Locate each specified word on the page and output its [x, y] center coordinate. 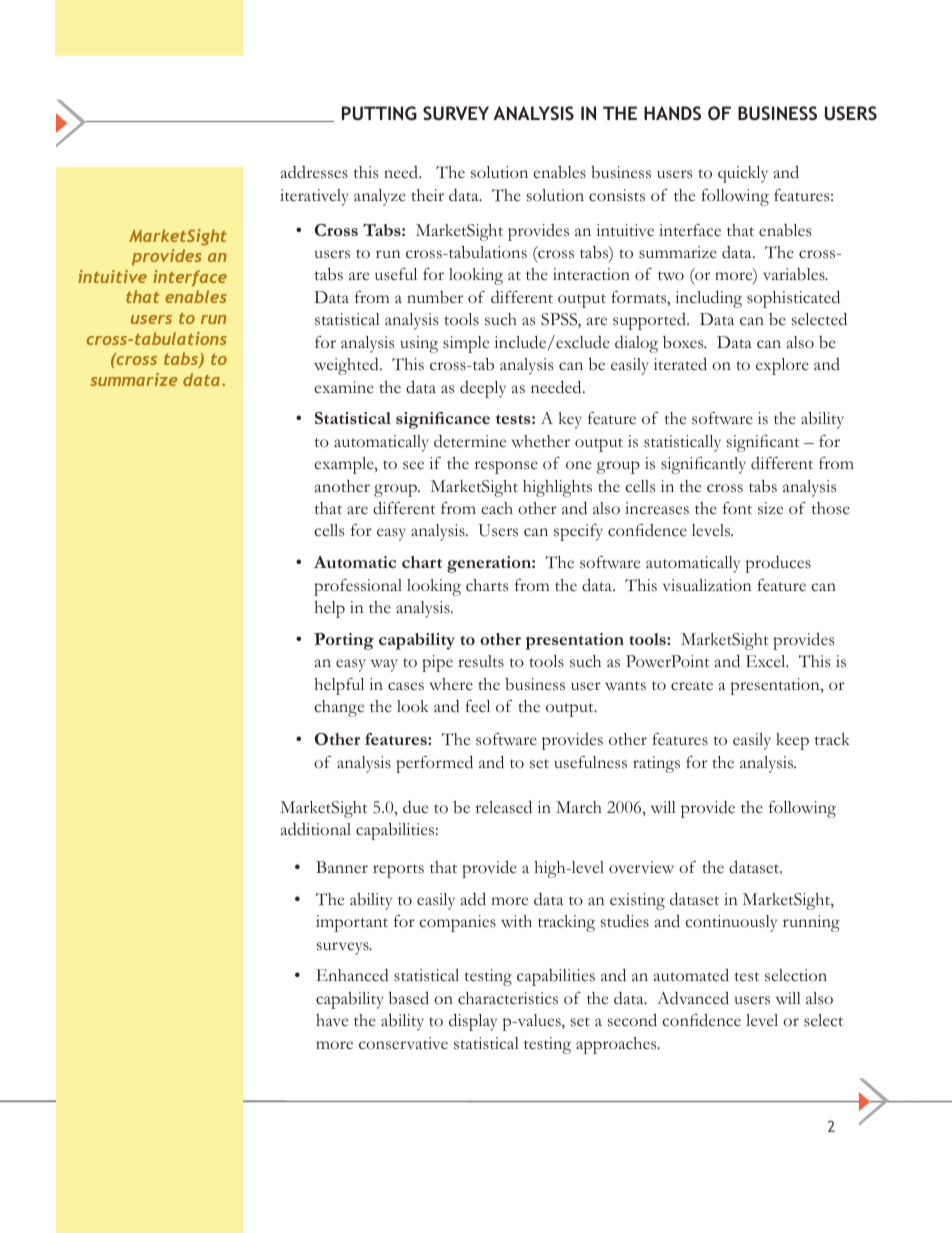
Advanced [693, 998]
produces [778, 564]
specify [578, 532]
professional [358, 587]
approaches [617, 1045]
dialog [636, 344]
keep [792, 741]
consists [617, 195]
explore [782, 366]
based [409, 998]
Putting [379, 113]
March [579, 807]
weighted [347, 366]
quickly [743, 174]
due [415, 807]
